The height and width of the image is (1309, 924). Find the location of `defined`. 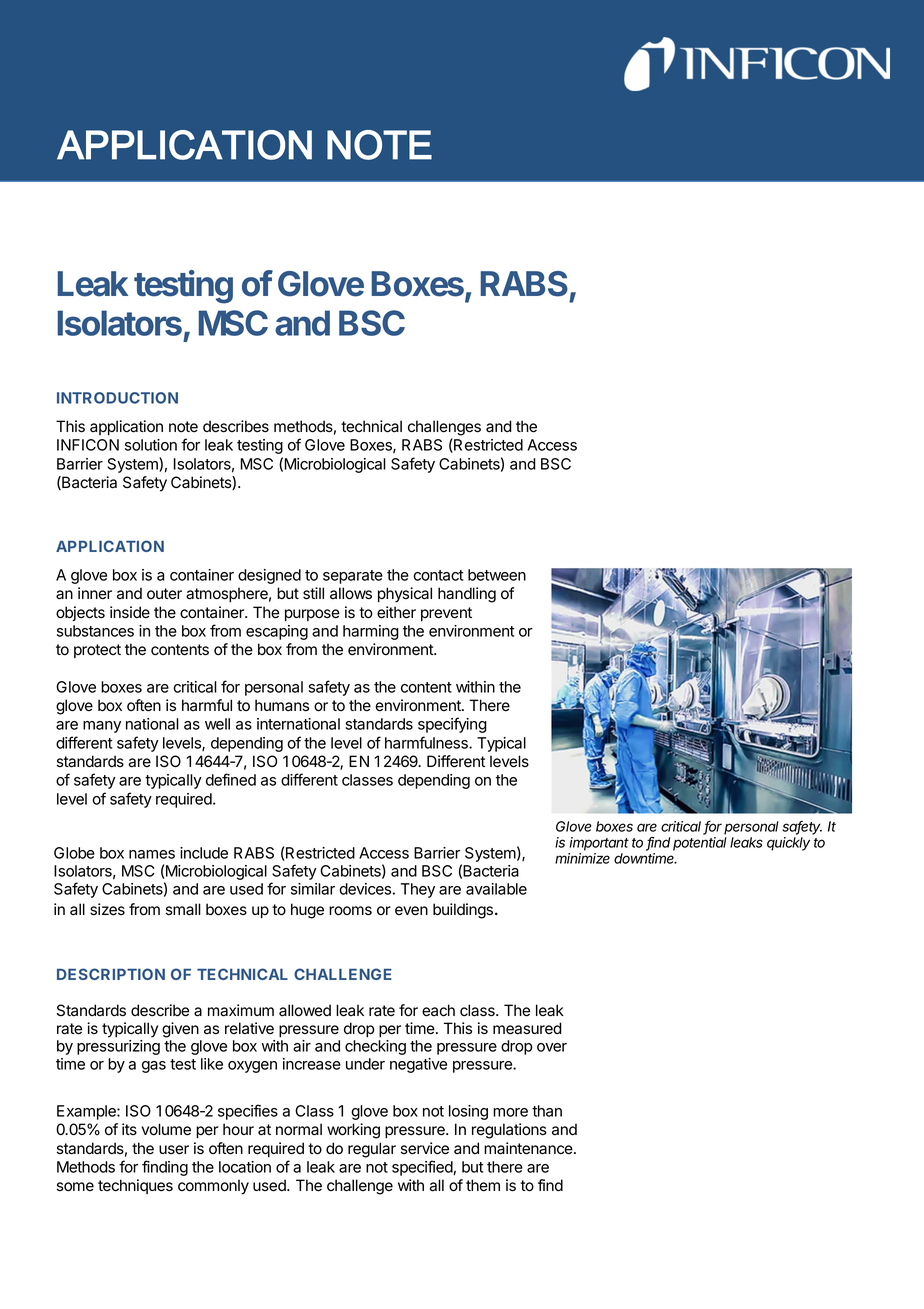

defined is located at coordinates (231, 779).
